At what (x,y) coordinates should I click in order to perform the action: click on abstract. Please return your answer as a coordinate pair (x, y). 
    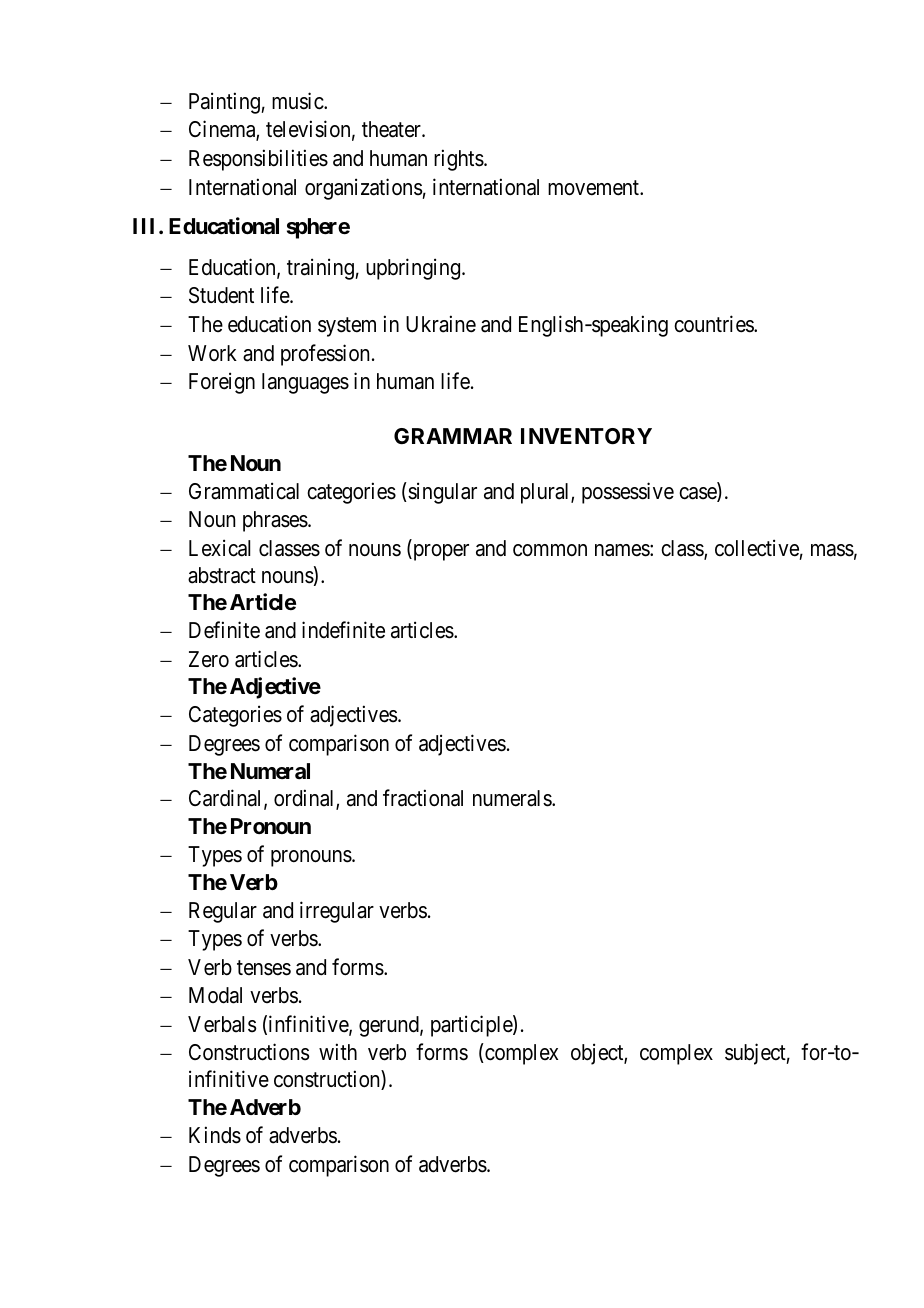
    Looking at the image, I should click on (222, 575).
